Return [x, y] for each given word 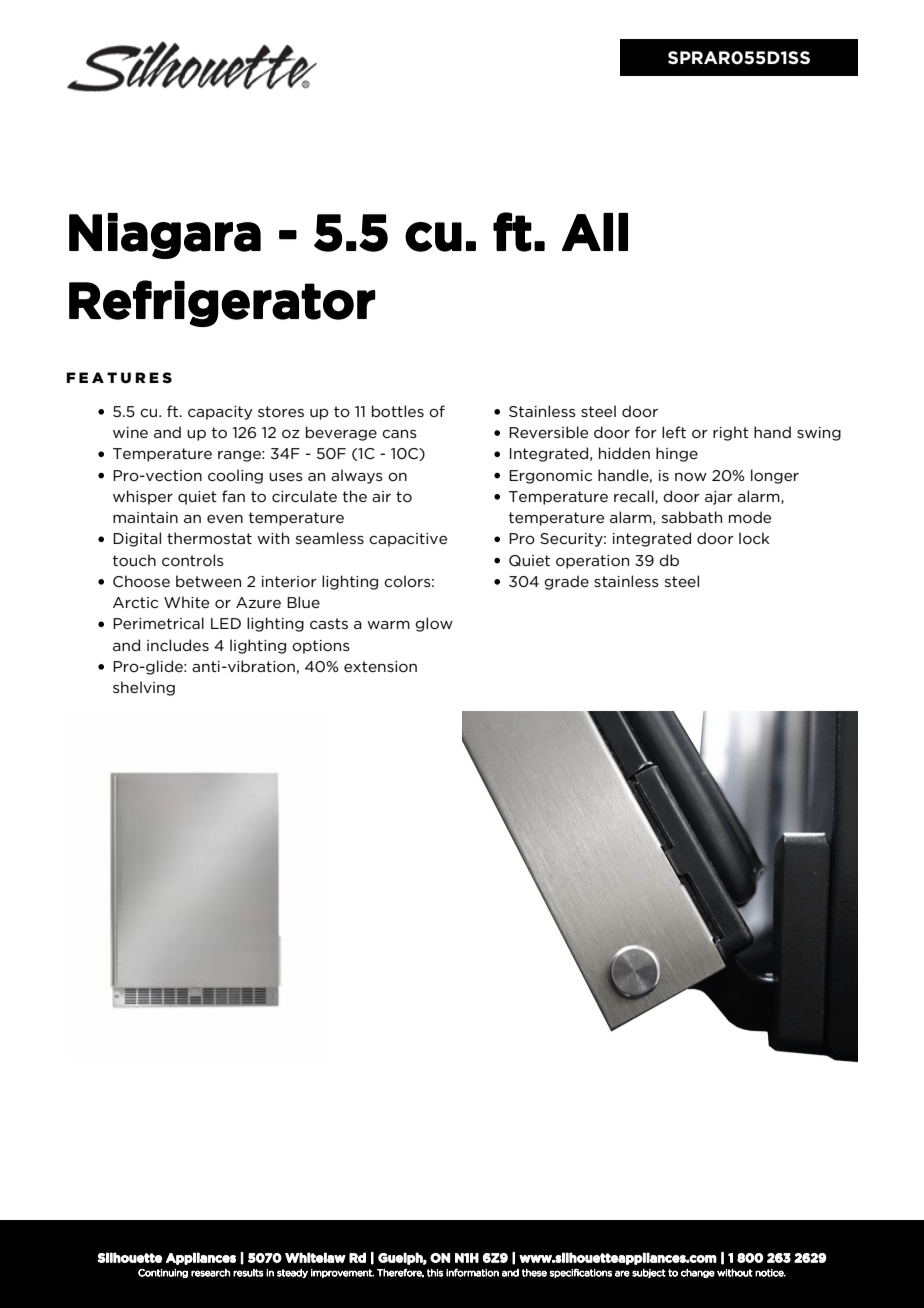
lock [754, 538]
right [731, 433]
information [472, 1272]
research [210, 1273]
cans [399, 434]
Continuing [163, 1273]
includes [178, 645]
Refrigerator [222, 303]
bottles [398, 411]
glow [434, 624]
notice [770, 1273]
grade [566, 582]
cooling [235, 476]
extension [380, 666]
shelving [144, 688]
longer [775, 476]
